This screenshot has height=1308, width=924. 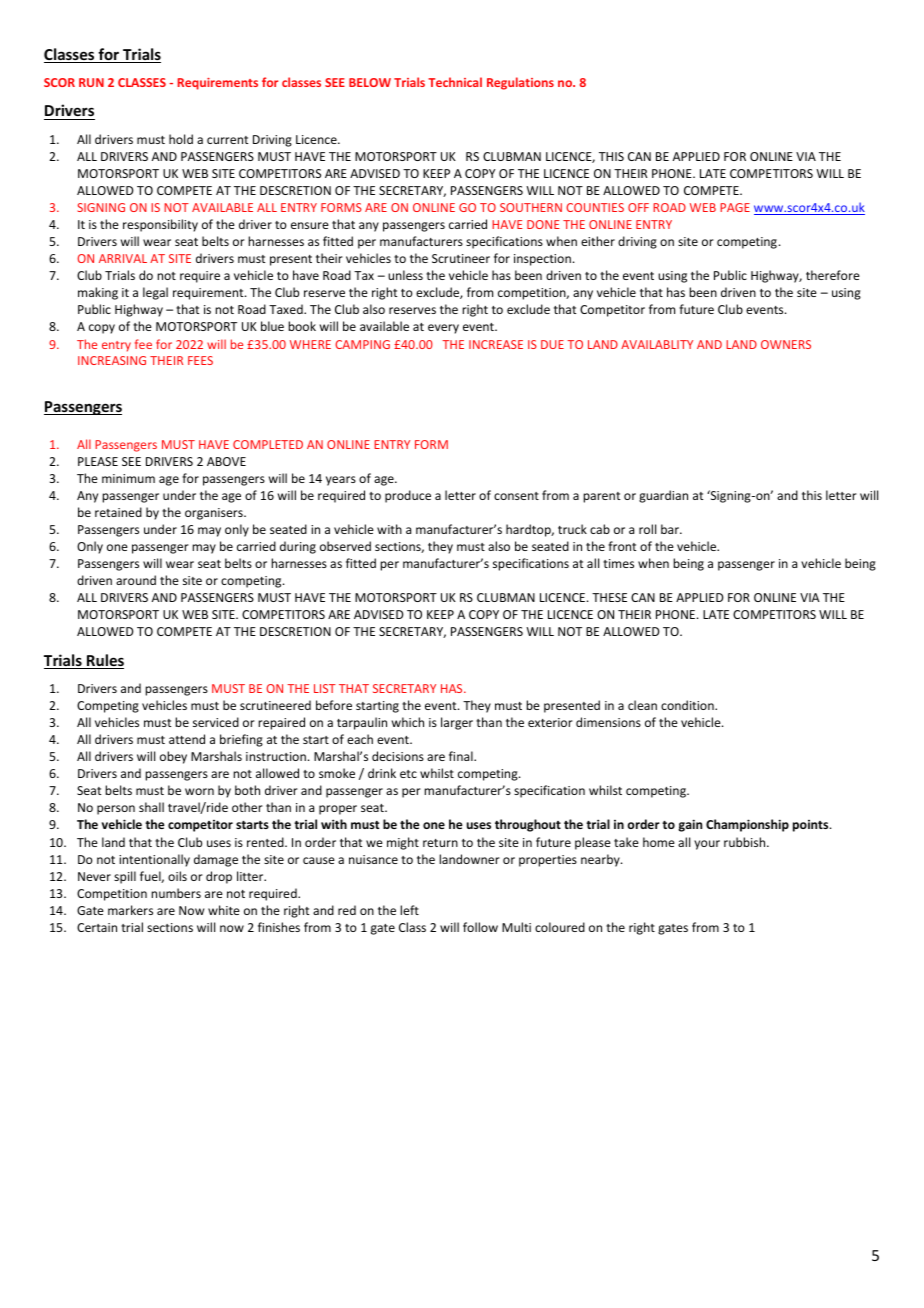 What do you see at coordinates (408, 496) in the screenshot?
I see `produce` at bounding box center [408, 496].
